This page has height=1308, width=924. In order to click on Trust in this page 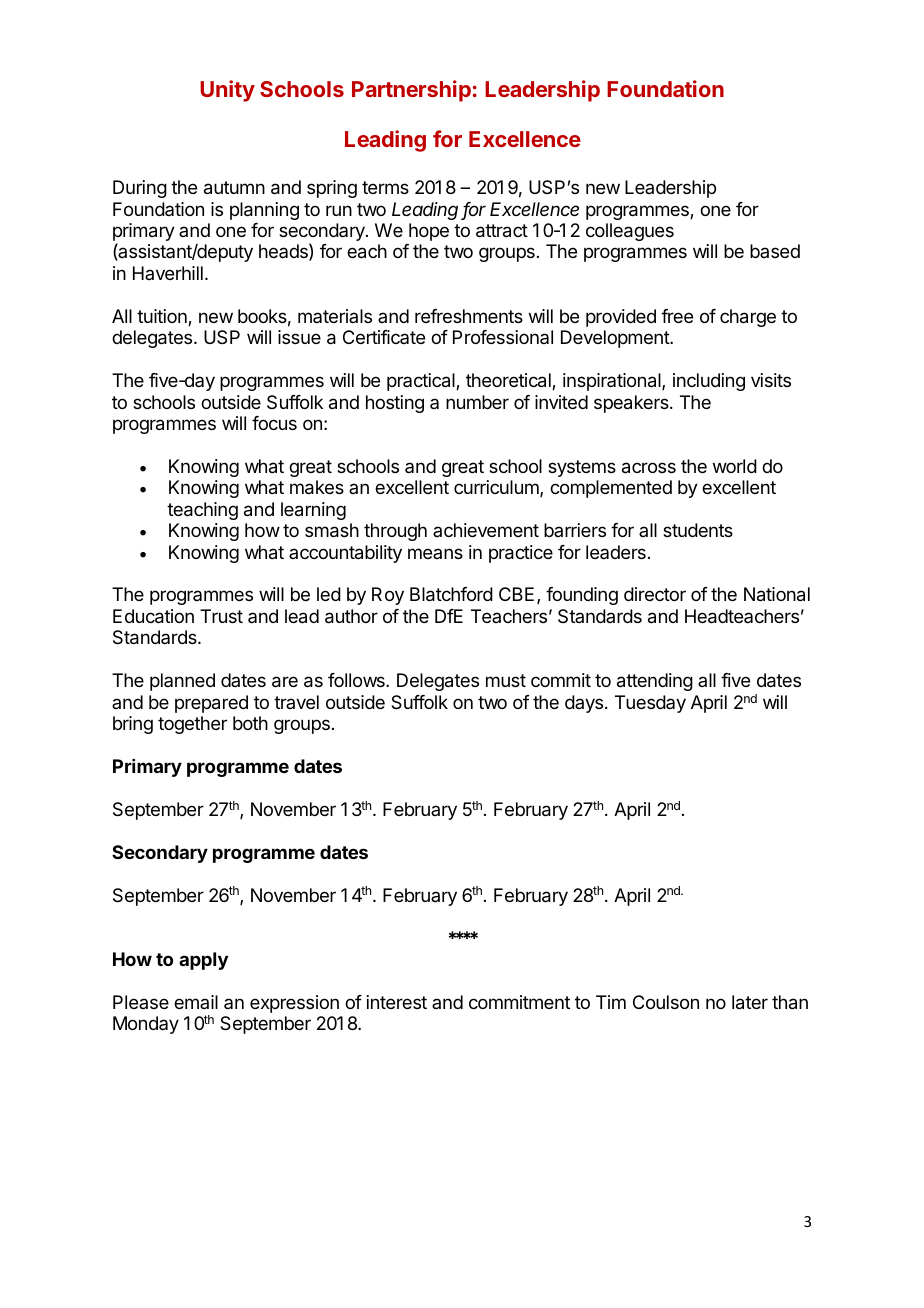, I will do `click(221, 616)`.
